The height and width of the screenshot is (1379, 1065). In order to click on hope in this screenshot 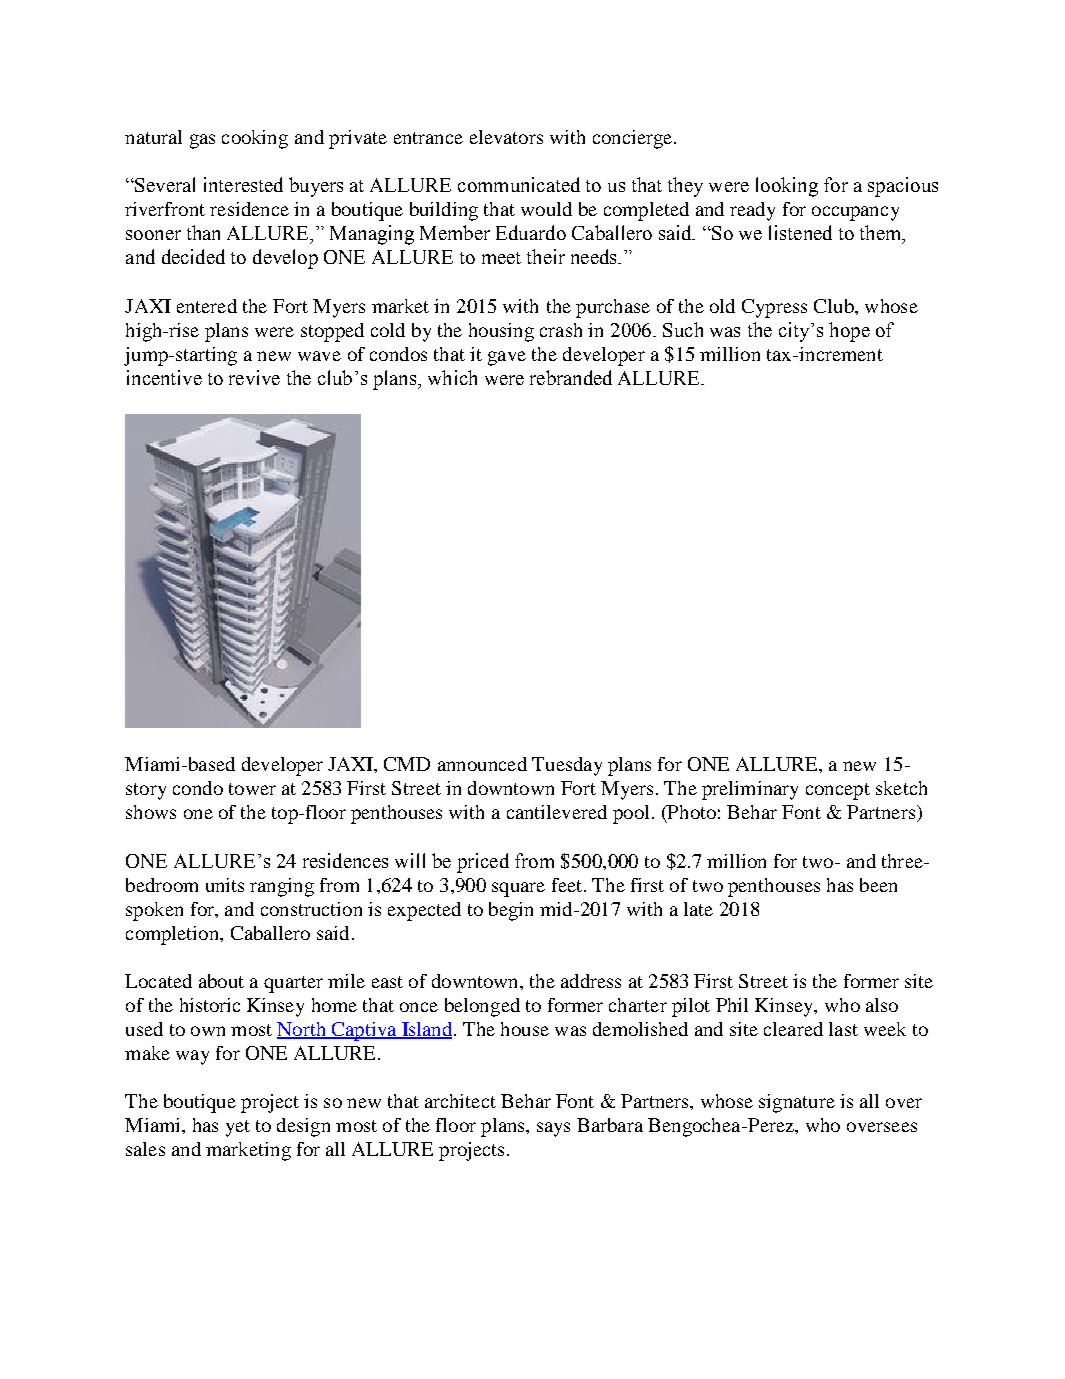, I will do `click(849, 332)`.
